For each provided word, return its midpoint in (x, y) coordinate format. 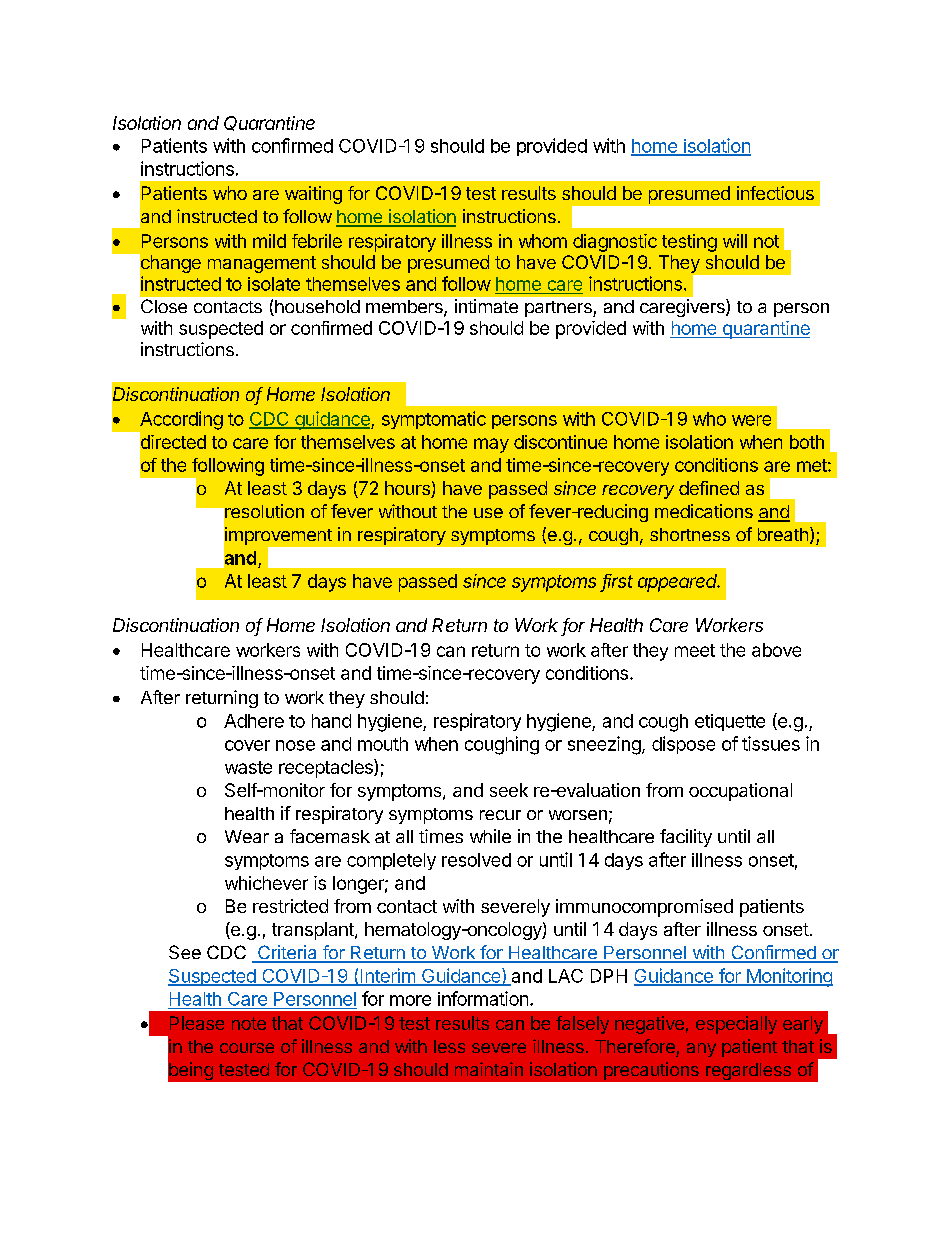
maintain (489, 1069)
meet (695, 650)
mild (269, 241)
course (247, 1048)
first (618, 582)
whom (543, 241)
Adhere (254, 721)
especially (736, 1025)
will (735, 241)
